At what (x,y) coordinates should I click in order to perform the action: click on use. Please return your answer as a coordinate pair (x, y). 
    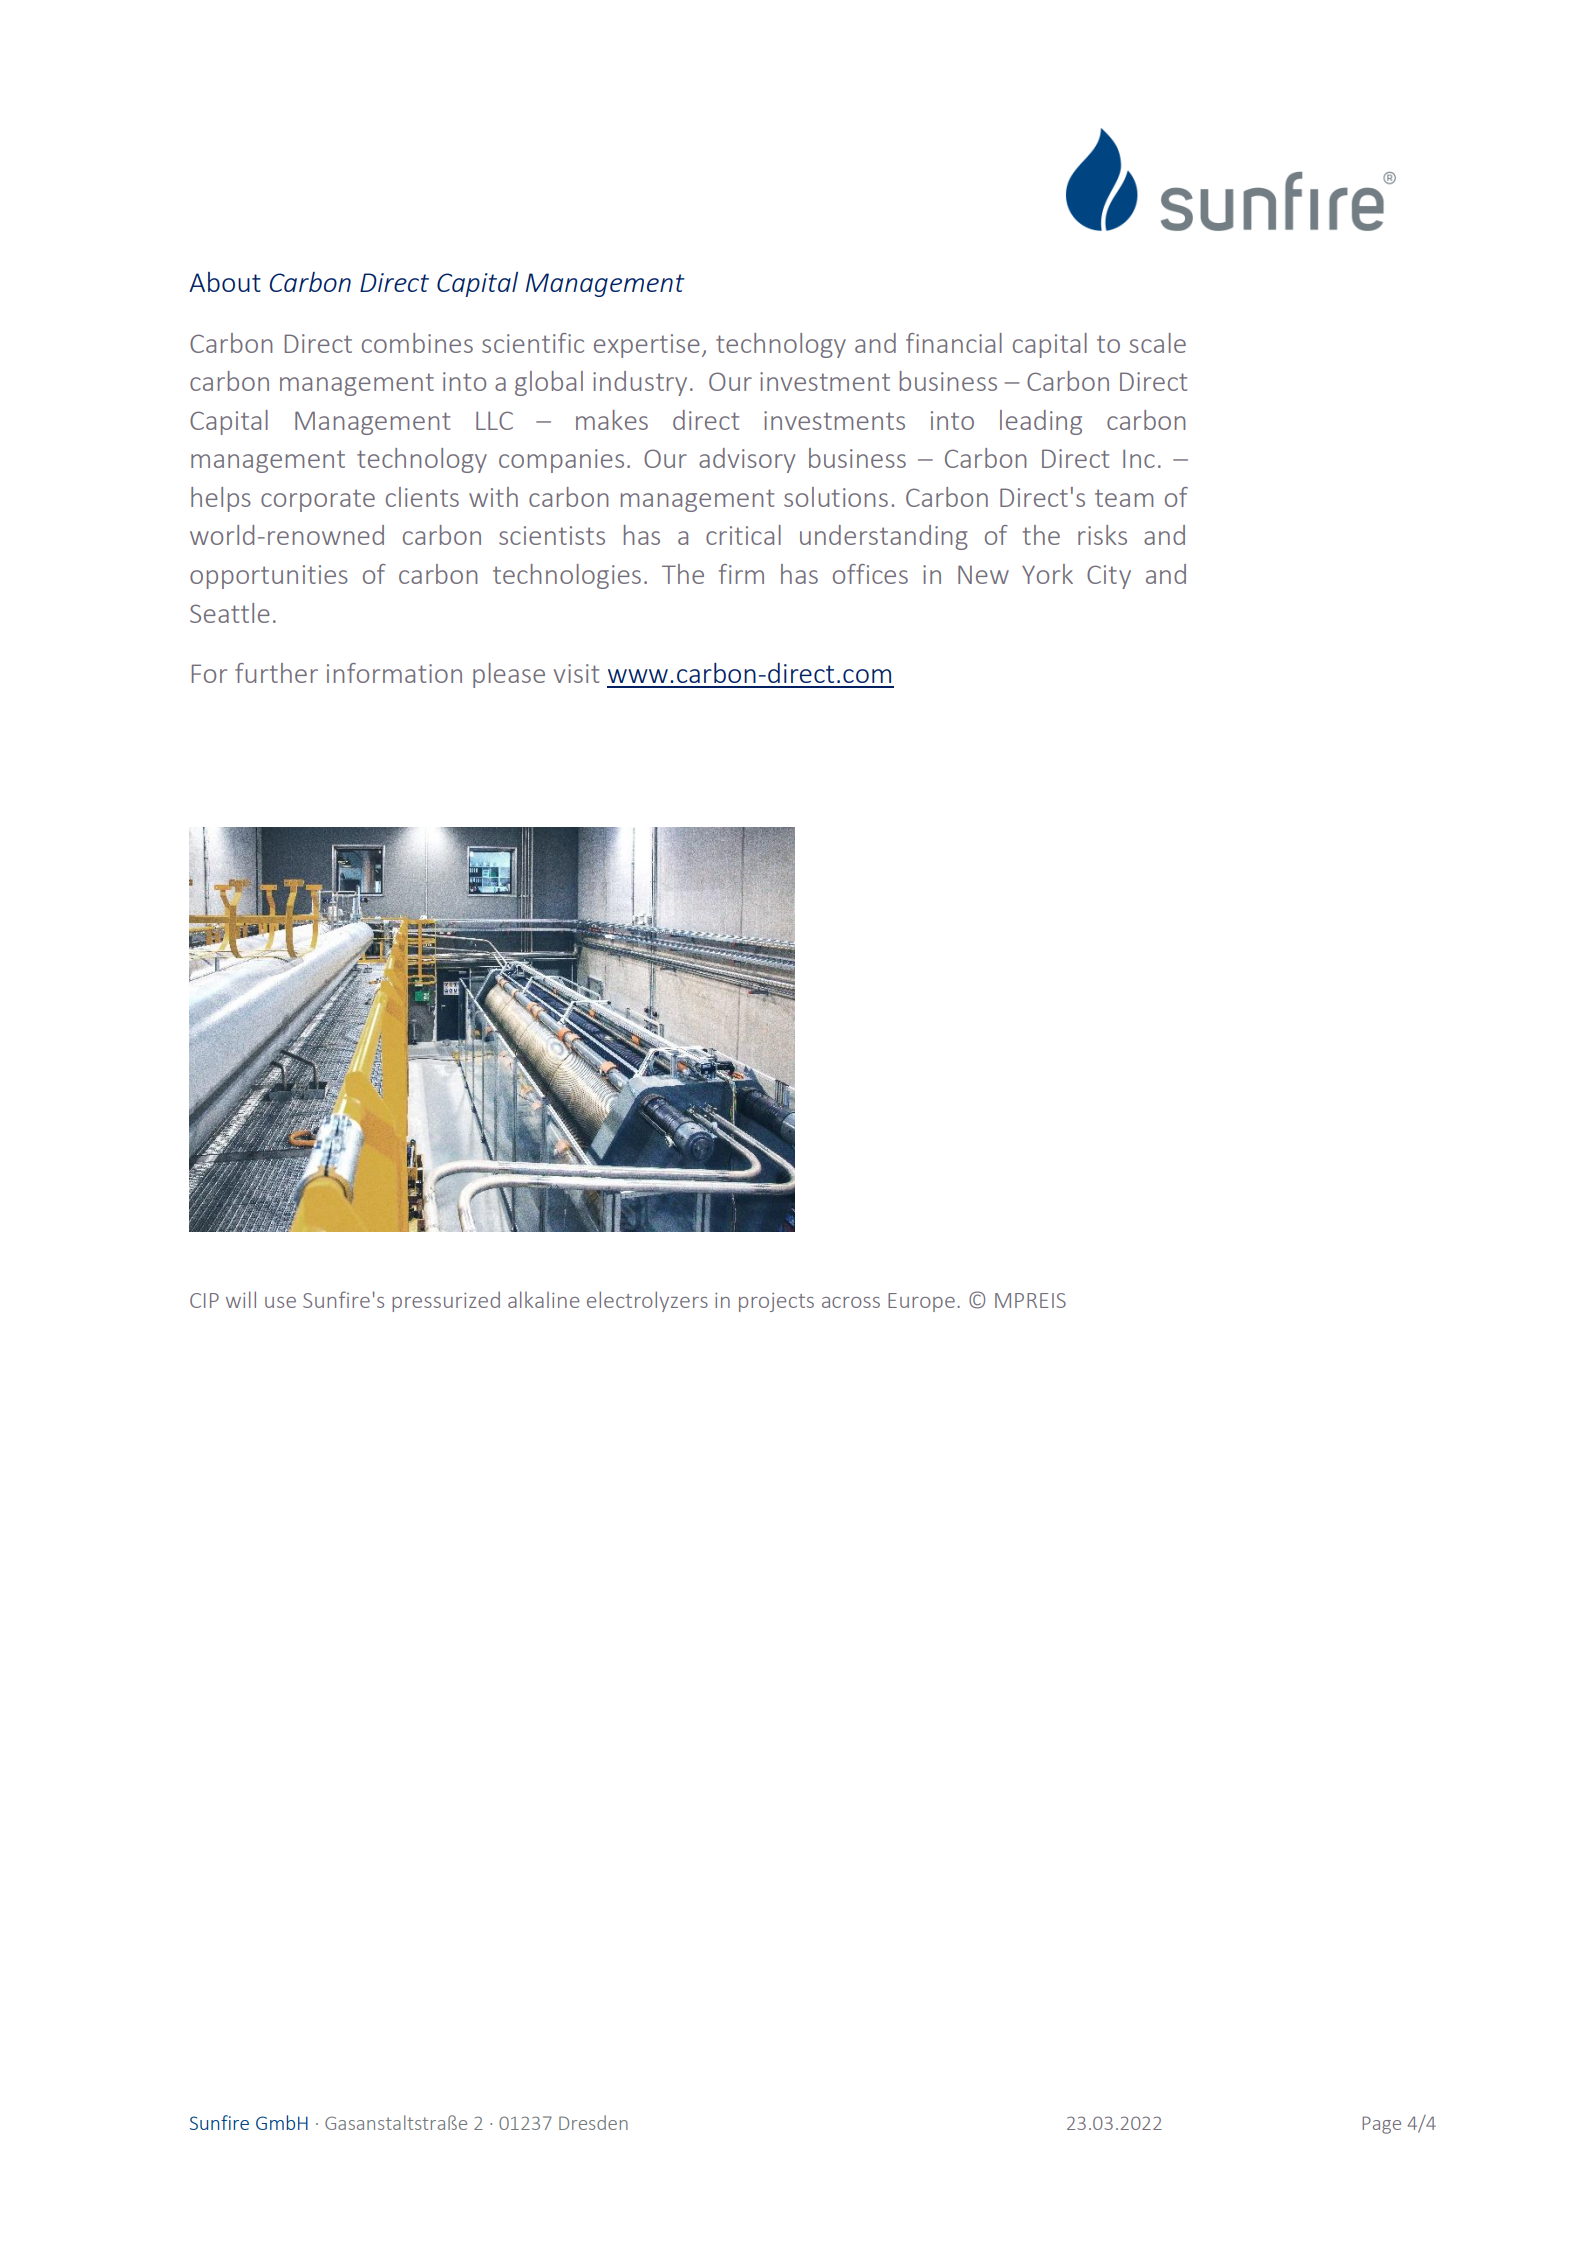
    Looking at the image, I should click on (280, 1302).
